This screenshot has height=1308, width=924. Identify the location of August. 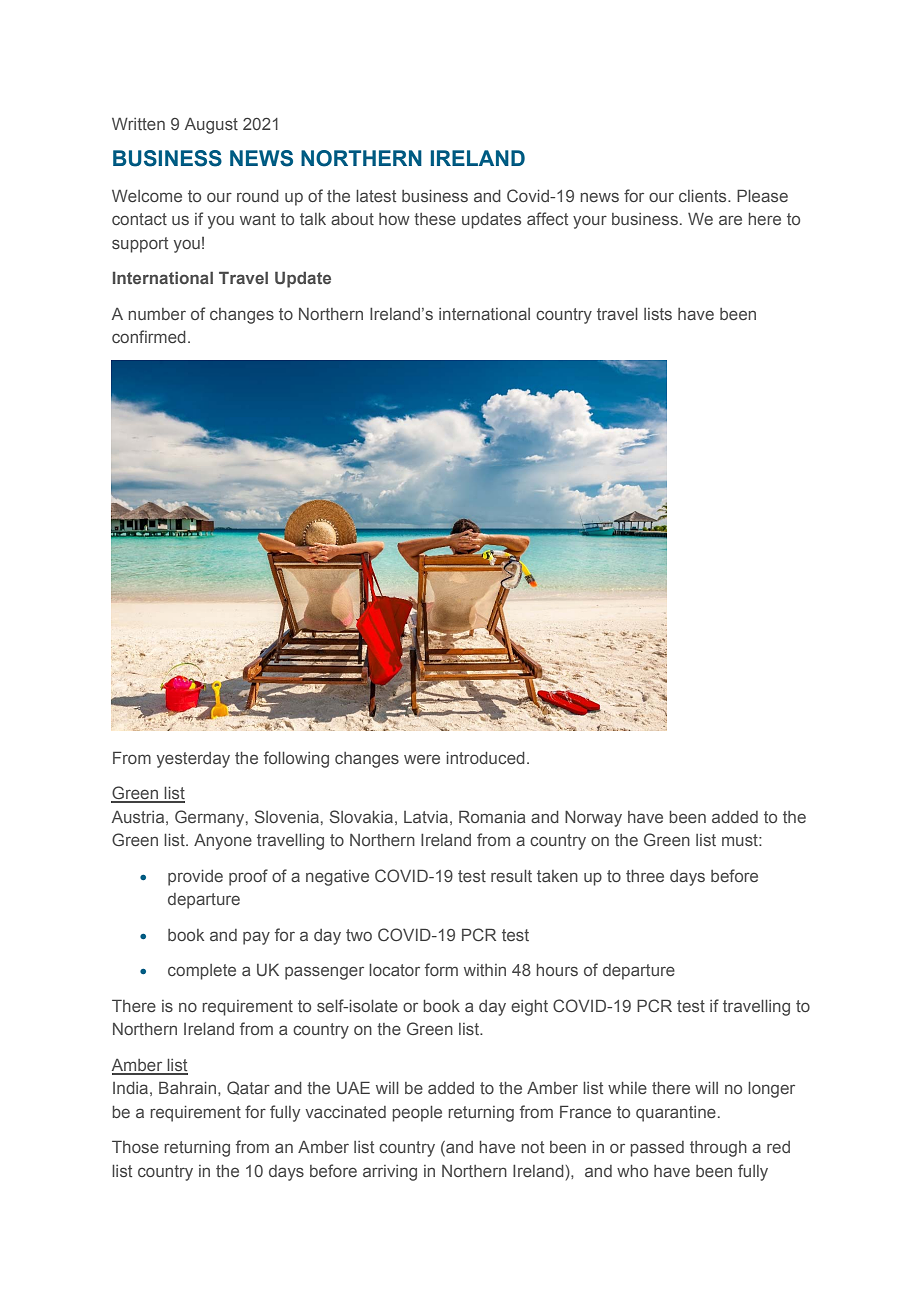
(211, 126).
